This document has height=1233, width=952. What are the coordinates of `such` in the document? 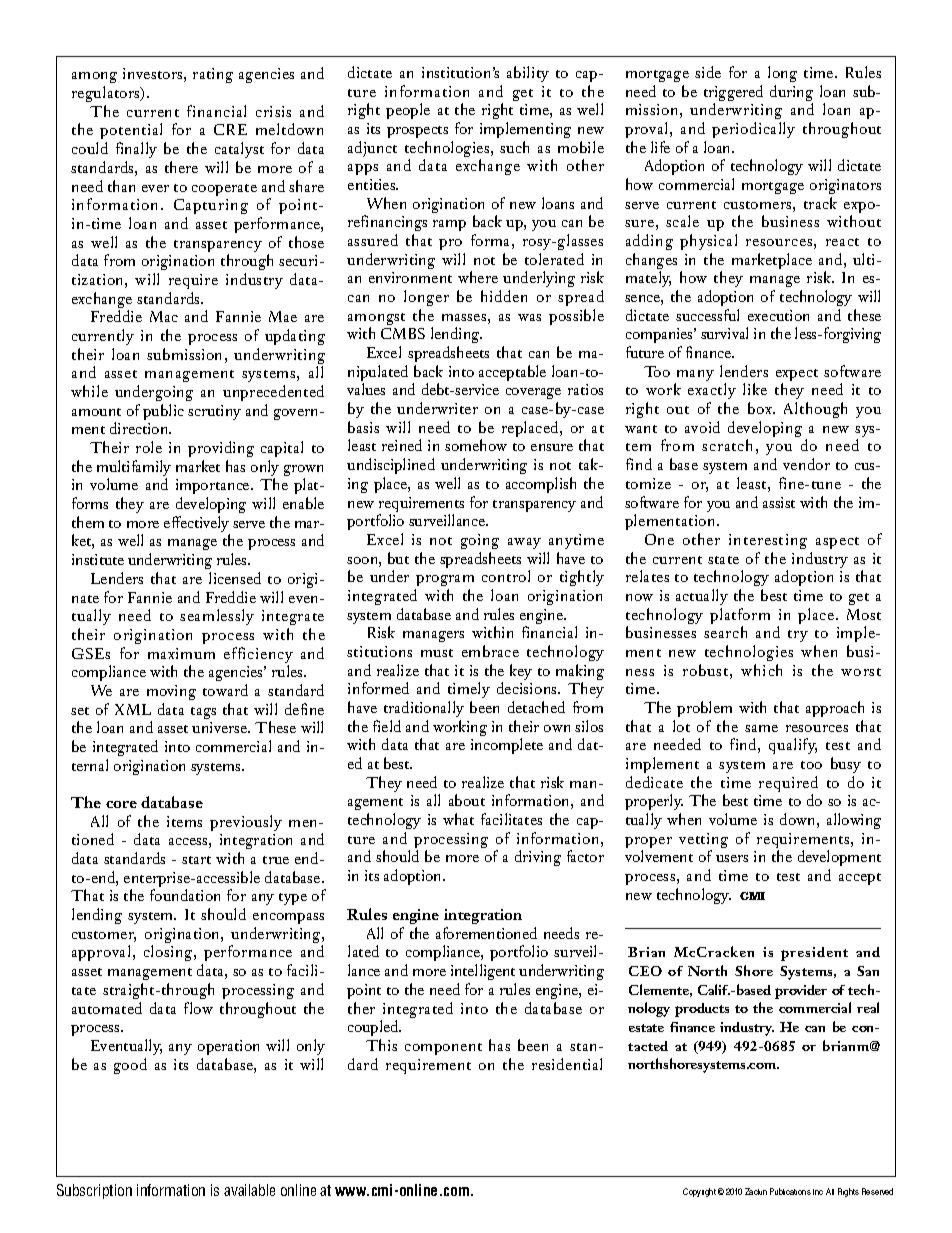 It's located at (514, 147).
